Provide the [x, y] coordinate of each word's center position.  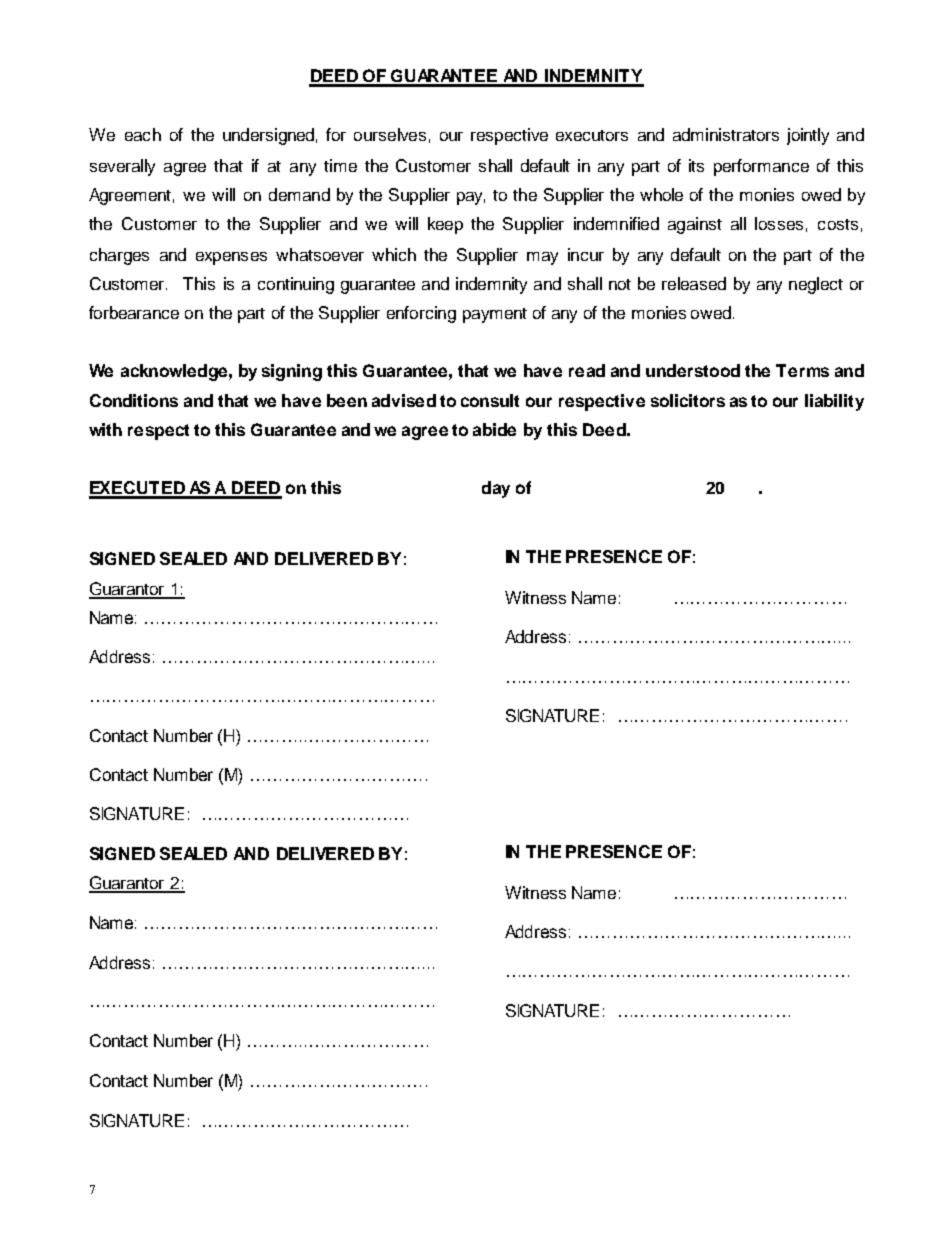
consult [490, 400]
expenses [231, 258]
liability [834, 402]
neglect [816, 285]
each [143, 134]
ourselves [390, 134]
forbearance [134, 312]
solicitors [688, 400]
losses [779, 223]
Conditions [134, 400]
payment [495, 315]
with [105, 429]
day [496, 489]
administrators [726, 134]
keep [445, 225]
